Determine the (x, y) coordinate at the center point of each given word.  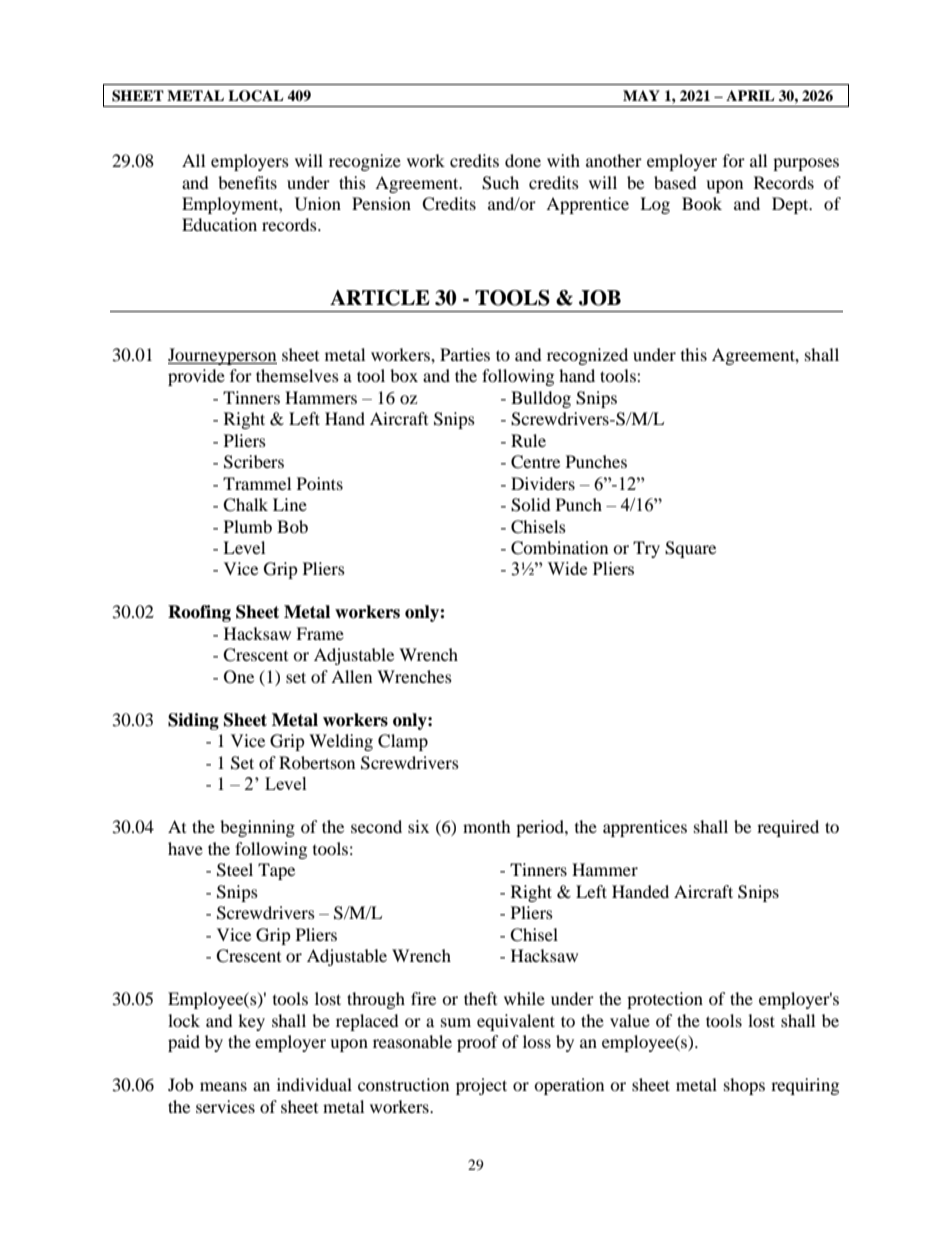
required (788, 828)
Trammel (257, 483)
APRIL (750, 95)
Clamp (403, 742)
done (523, 160)
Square (690, 549)
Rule (528, 440)
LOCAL (255, 96)
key (251, 1022)
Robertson (317, 762)
